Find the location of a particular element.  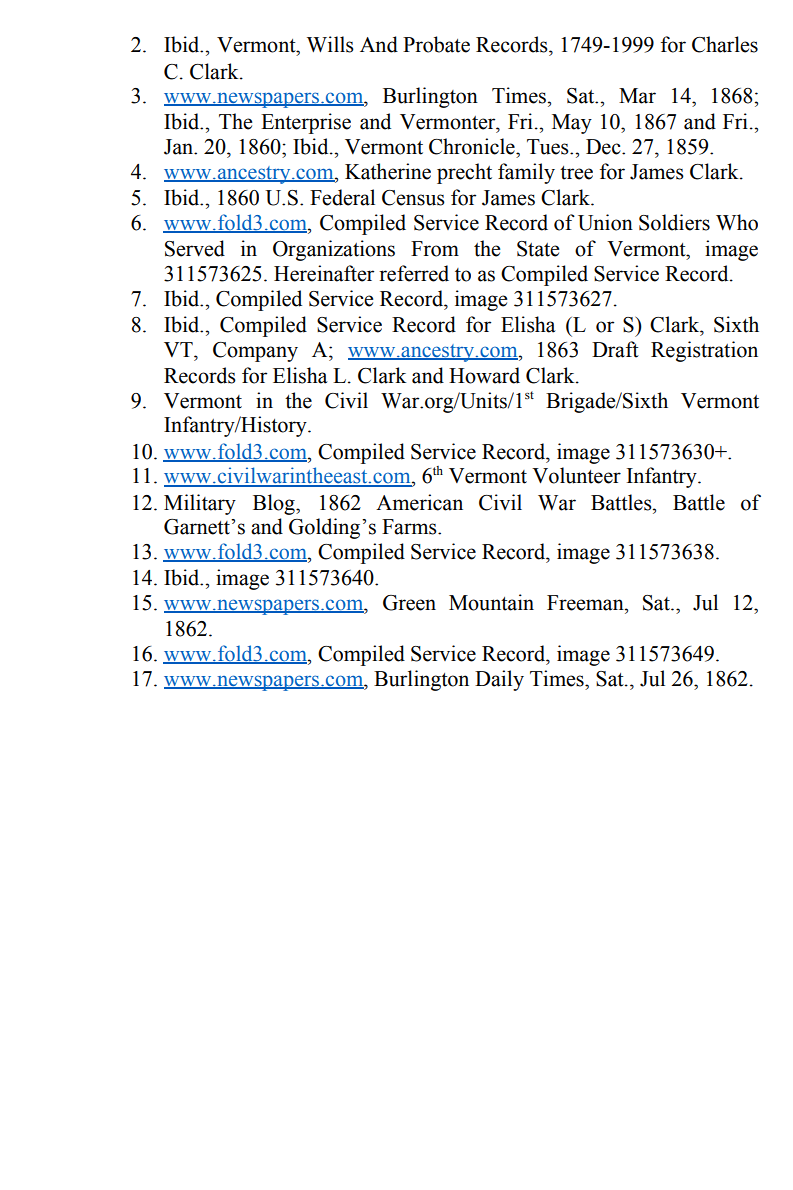

Company is located at coordinates (255, 352).
